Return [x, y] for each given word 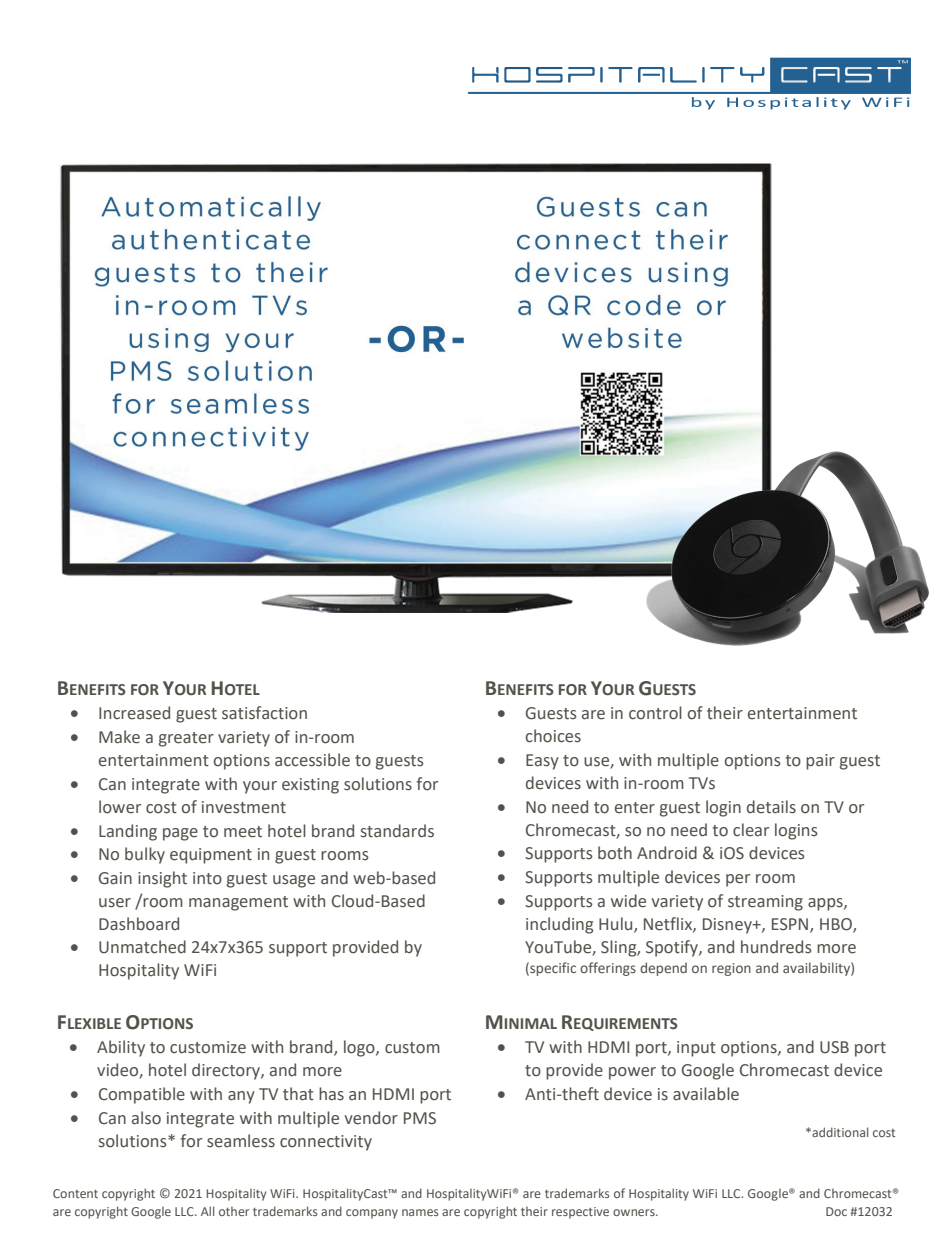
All [207, 1211]
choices [553, 736]
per [738, 880]
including [559, 925]
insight [162, 879]
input [696, 1049]
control [655, 713]
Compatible [142, 1095]
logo [360, 1048]
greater [186, 739]
